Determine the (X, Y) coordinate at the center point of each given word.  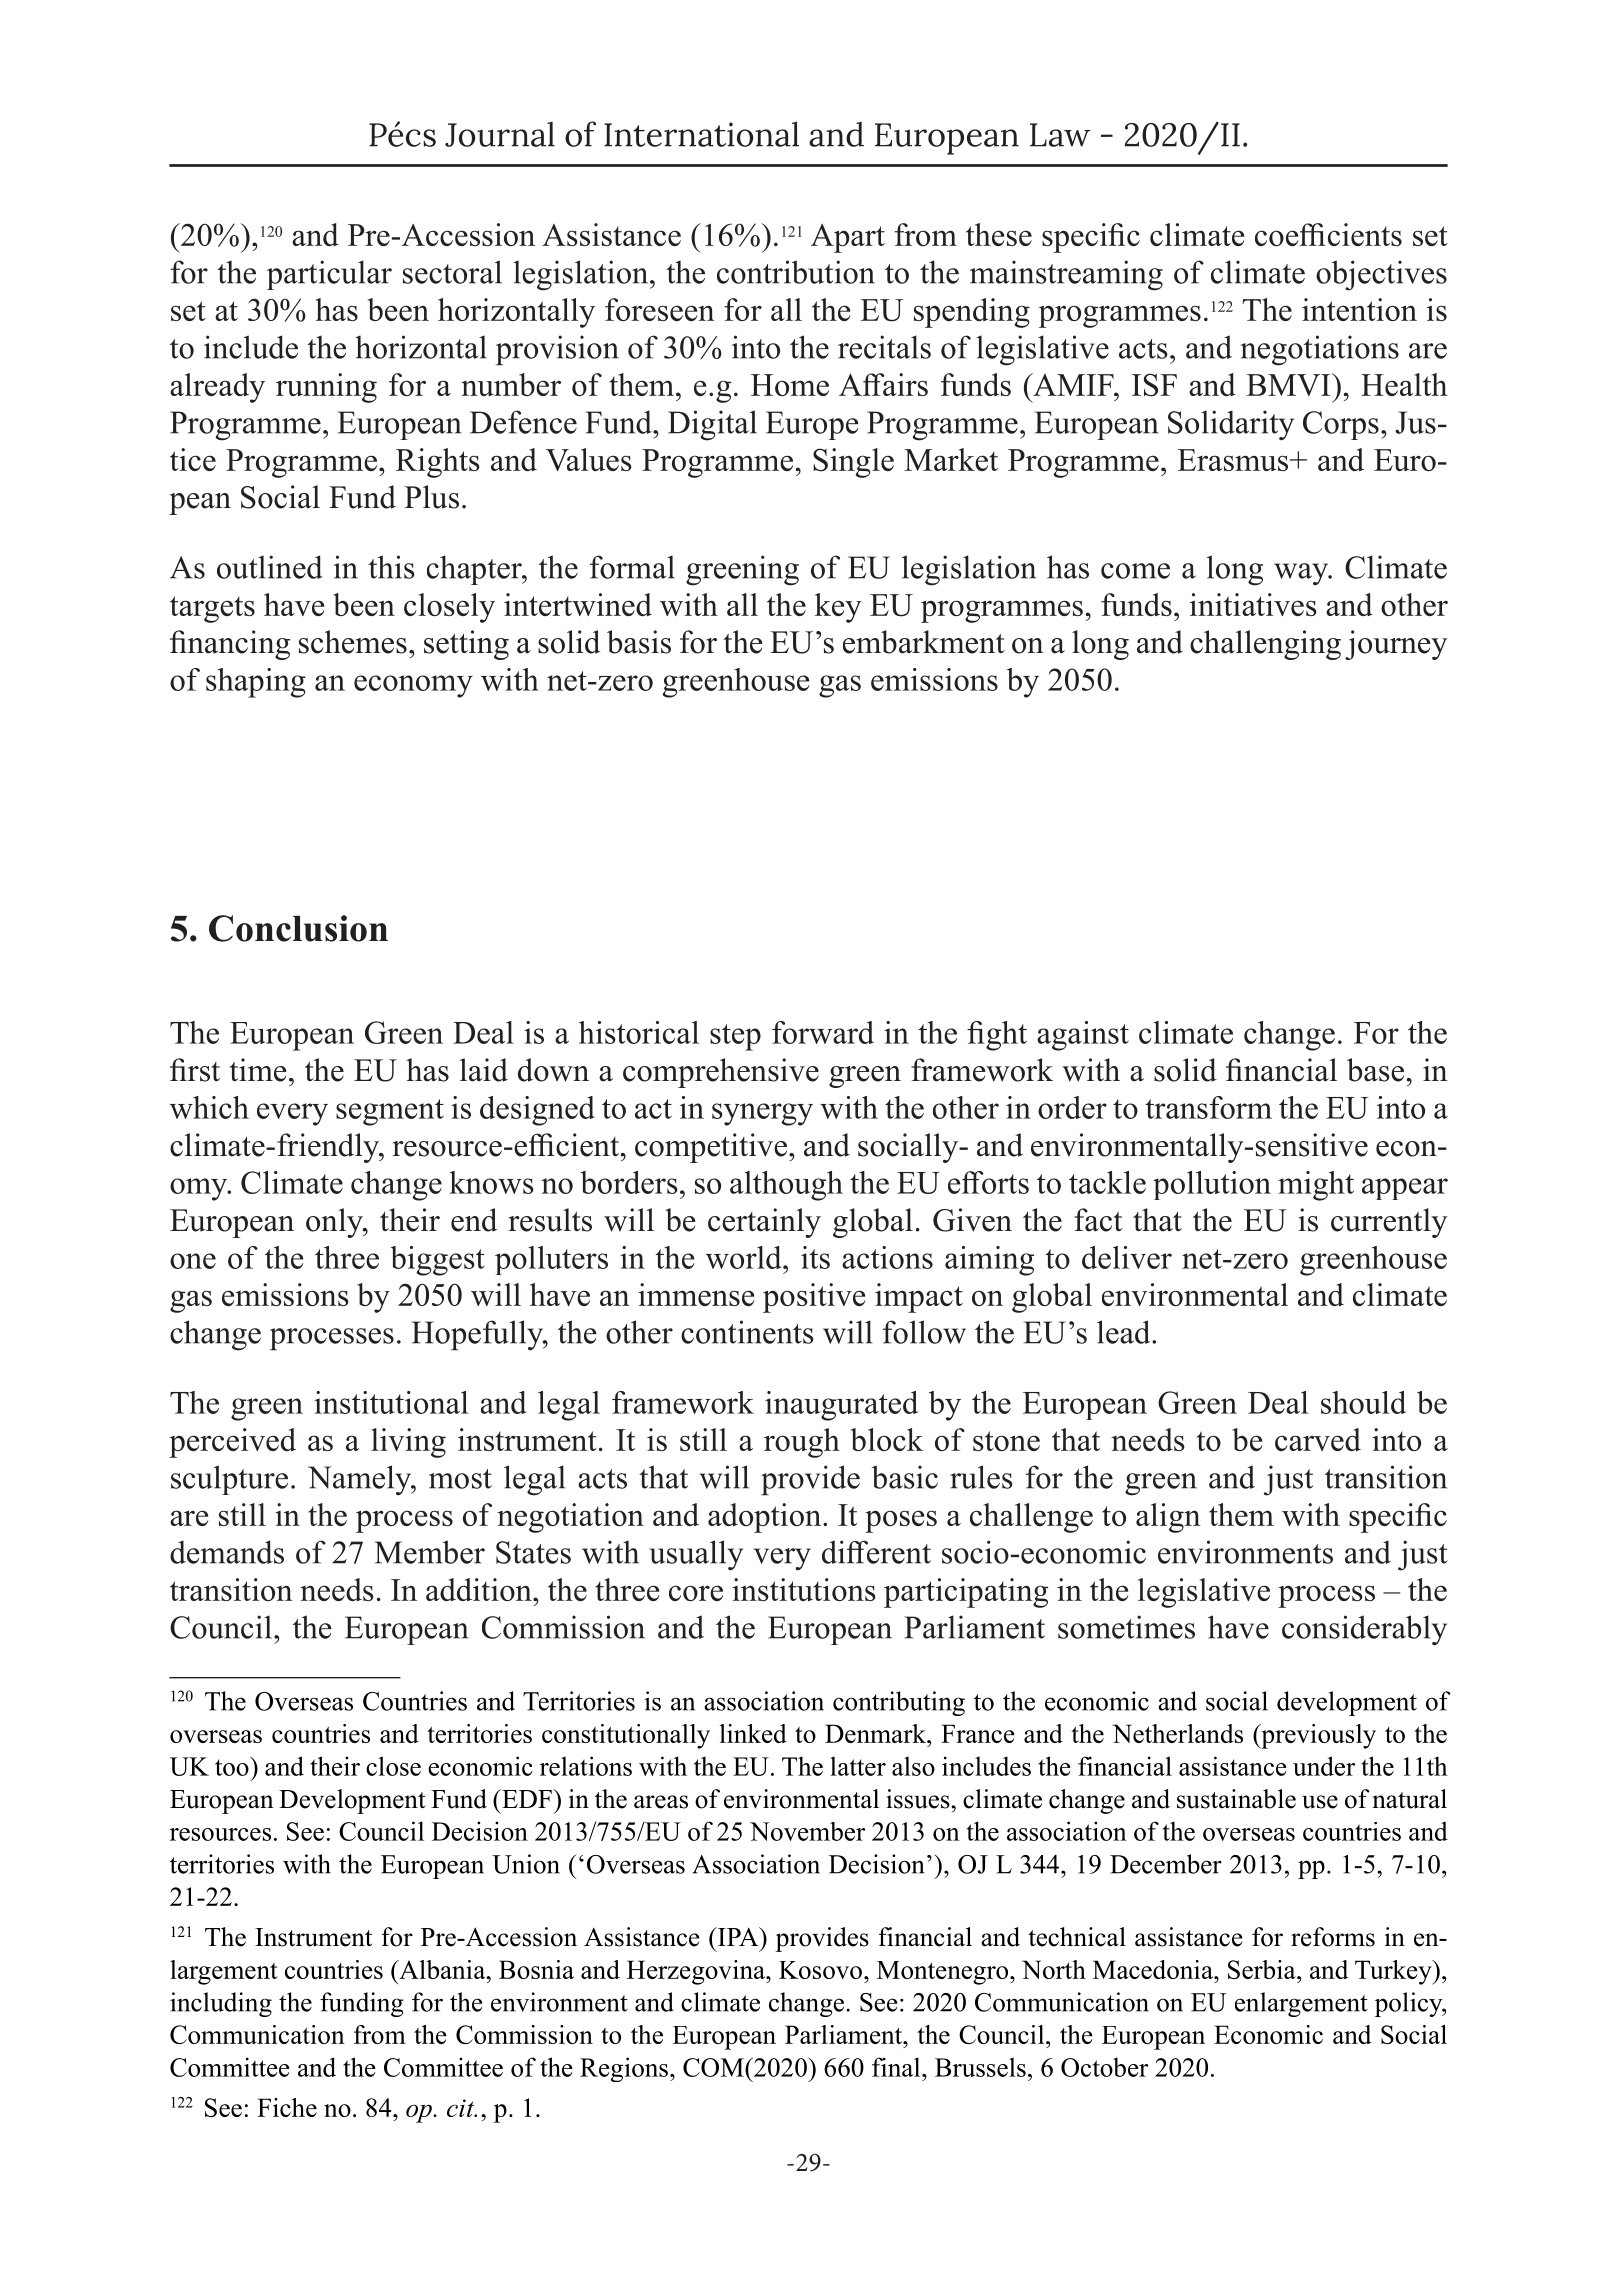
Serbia (1263, 1969)
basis (639, 642)
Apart (848, 238)
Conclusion (298, 928)
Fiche (287, 2107)
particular (329, 275)
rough (802, 1443)
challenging (1265, 645)
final (897, 2067)
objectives (1381, 275)
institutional (391, 1402)
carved (1318, 1439)
